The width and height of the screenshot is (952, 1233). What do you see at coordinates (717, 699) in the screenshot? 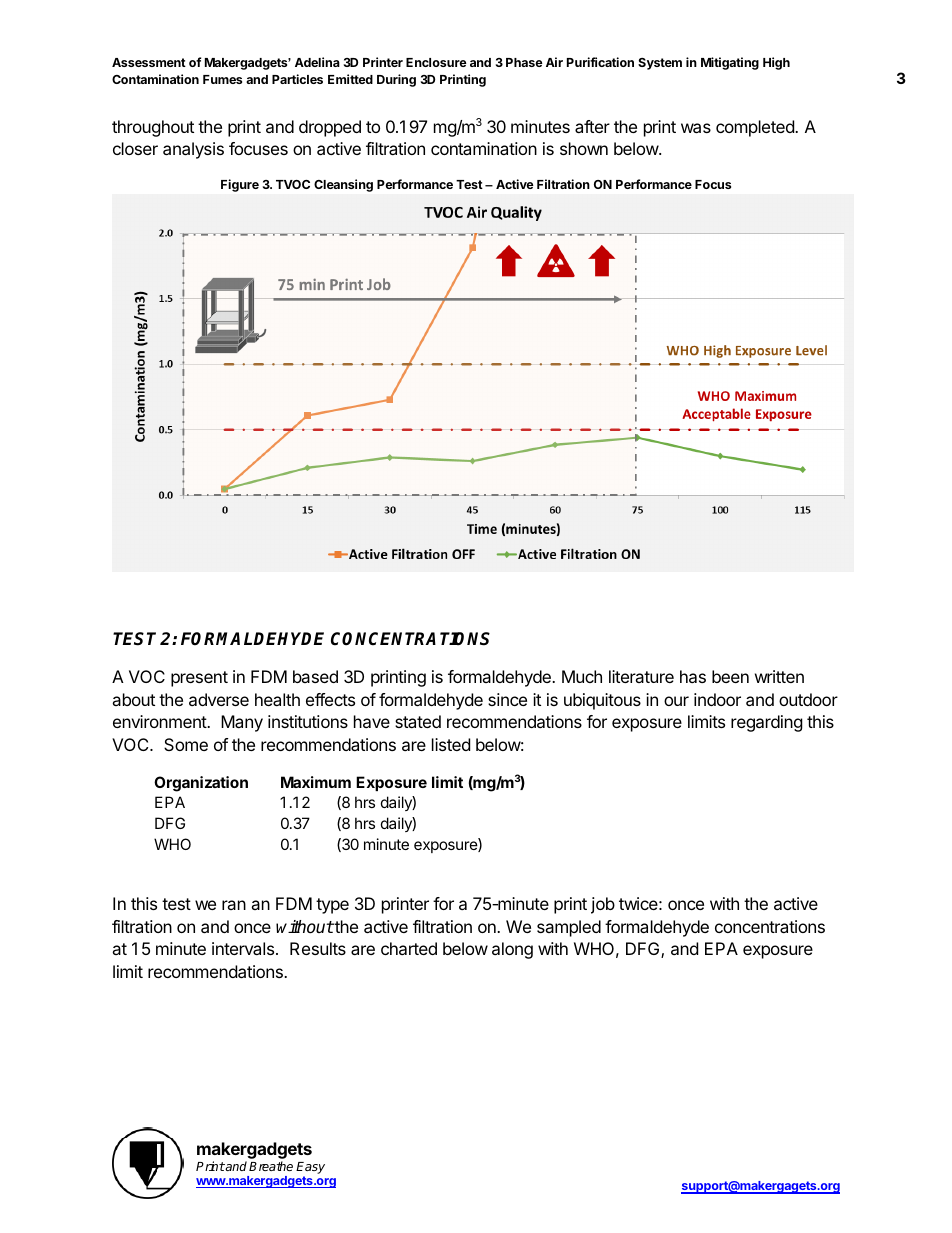
I see `indoor` at bounding box center [717, 699].
